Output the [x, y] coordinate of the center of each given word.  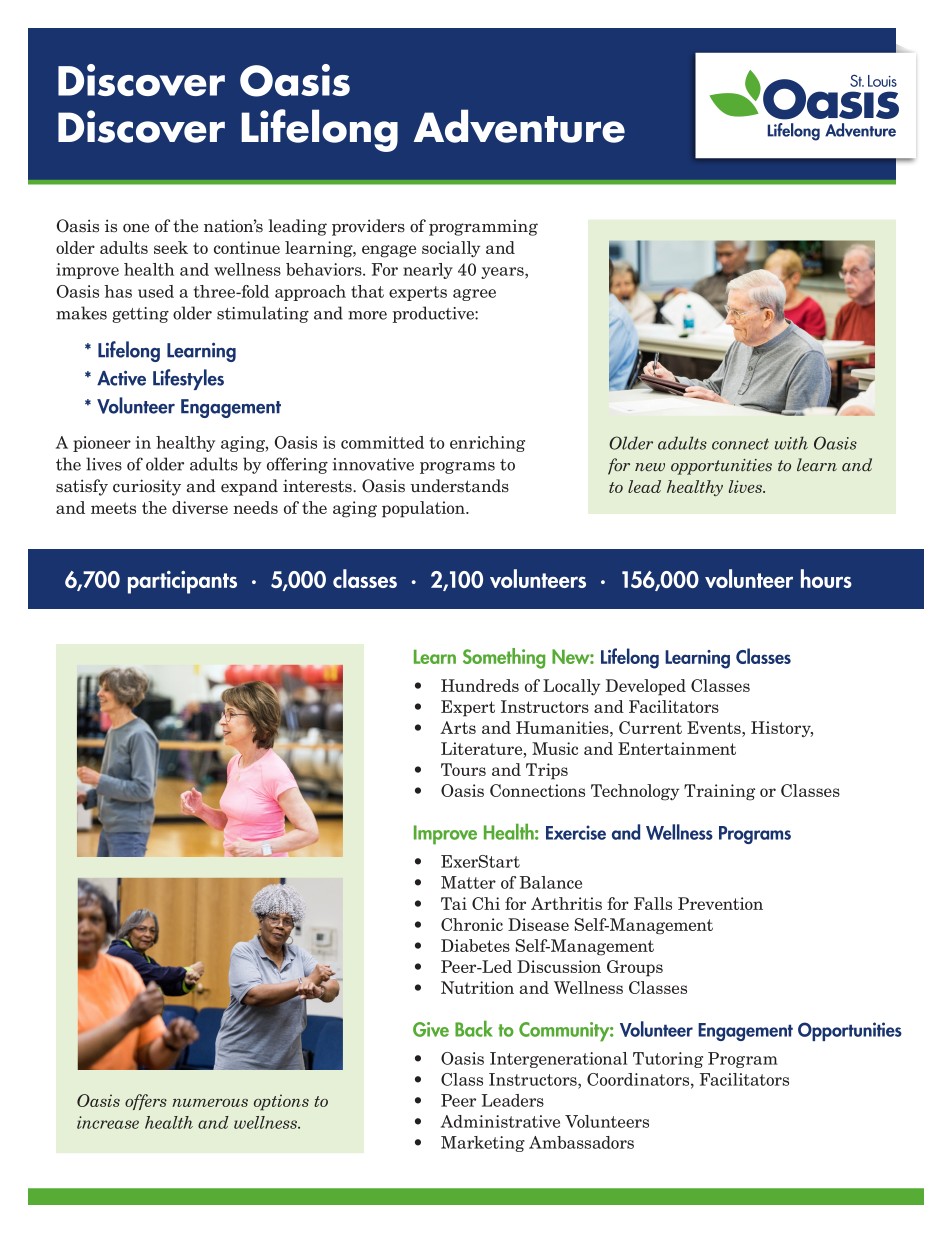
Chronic [472, 924]
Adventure [519, 126]
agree [474, 295]
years [503, 273]
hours [826, 578]
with [791, 443]
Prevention [720, 903]
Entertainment [677, 748]
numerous [210, 1103]
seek [171, 247]
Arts [458, 727]
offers [146, 1102]
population [424, 509]
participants [182, 582]
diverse [200, 507]
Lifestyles [188, 379]
